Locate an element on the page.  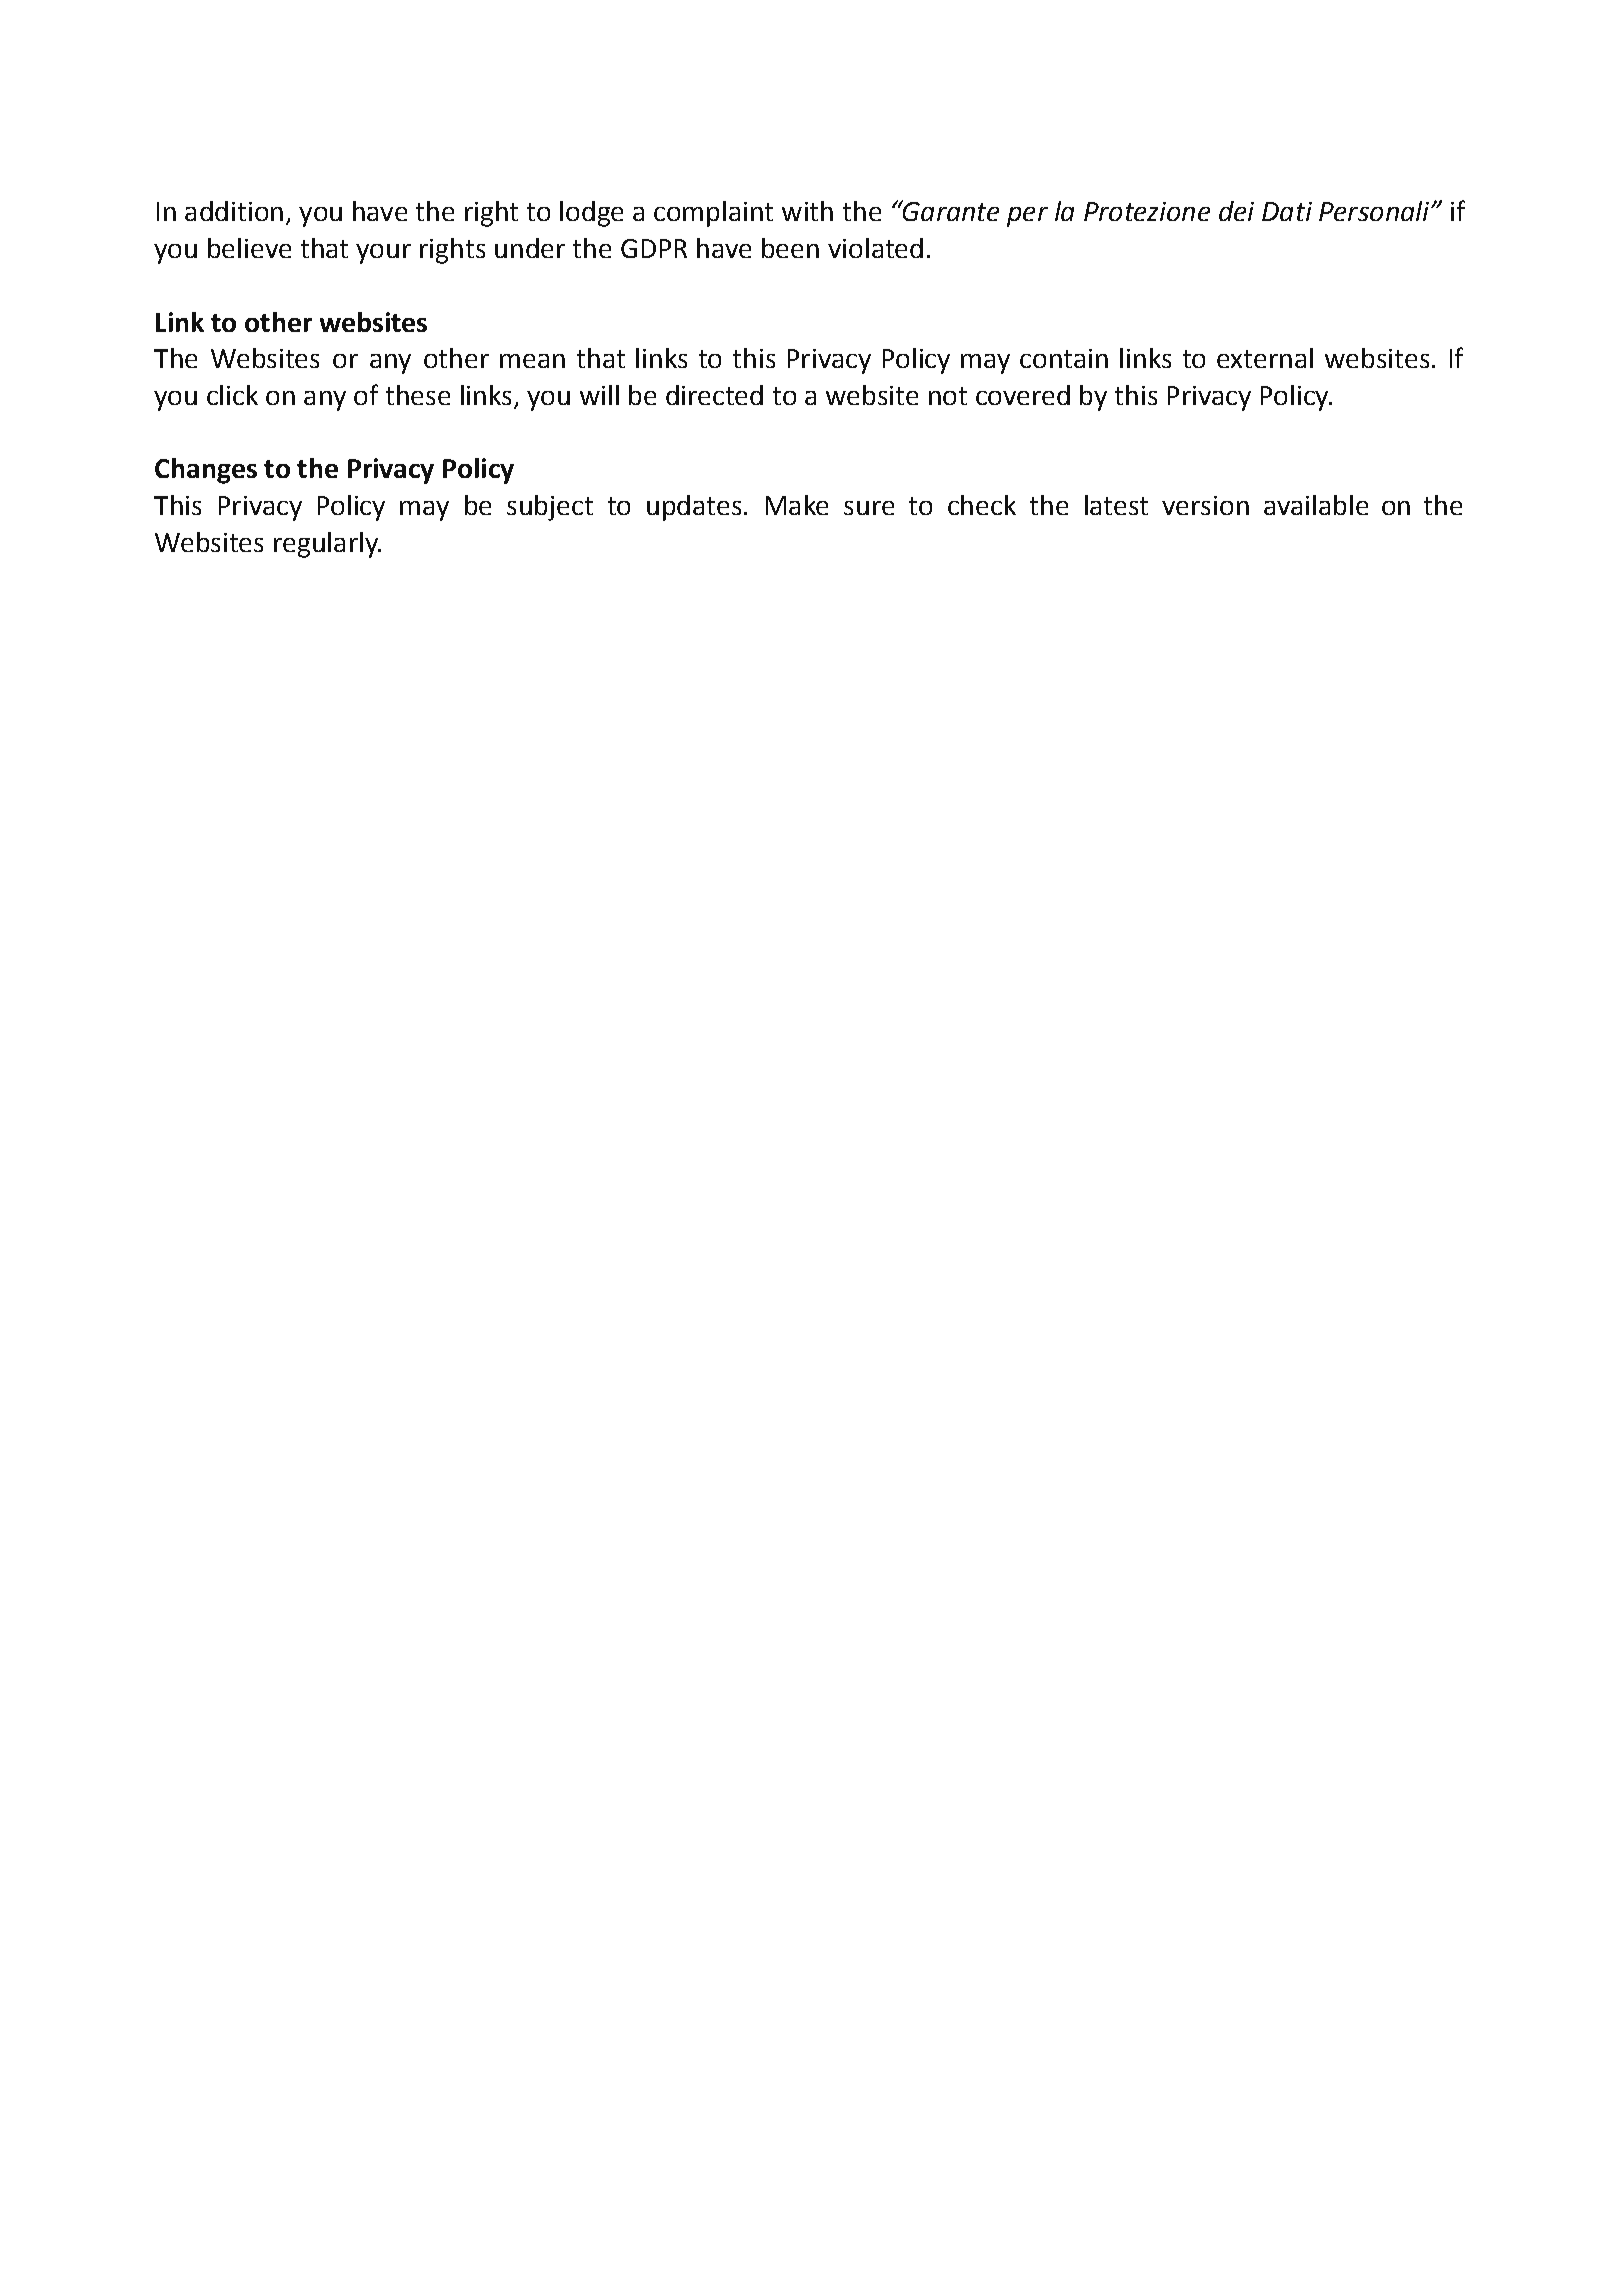
regularly is located at coordinates (327, 545).
